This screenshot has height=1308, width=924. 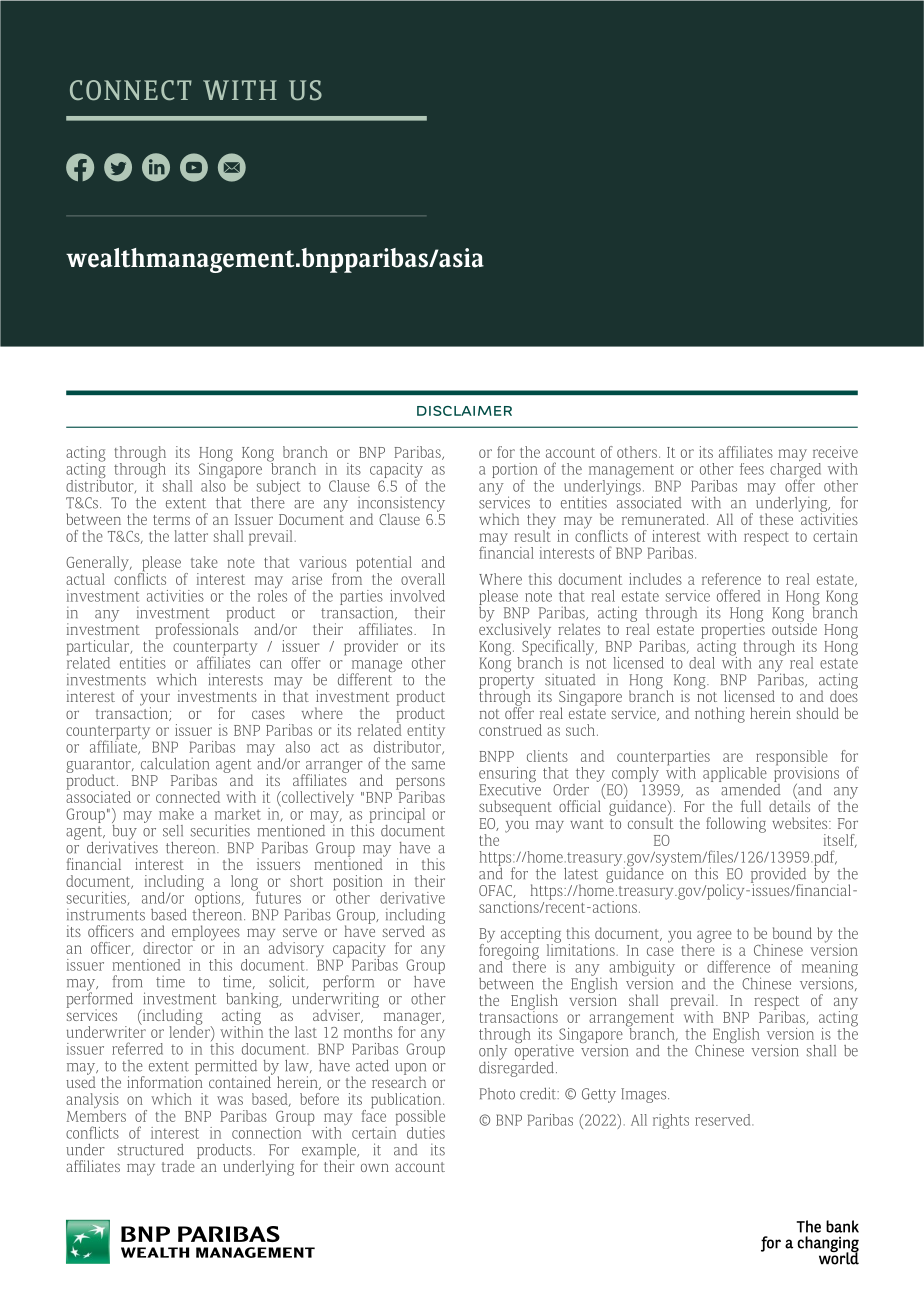 I want to click on subject, so click(x=278, y=487).
